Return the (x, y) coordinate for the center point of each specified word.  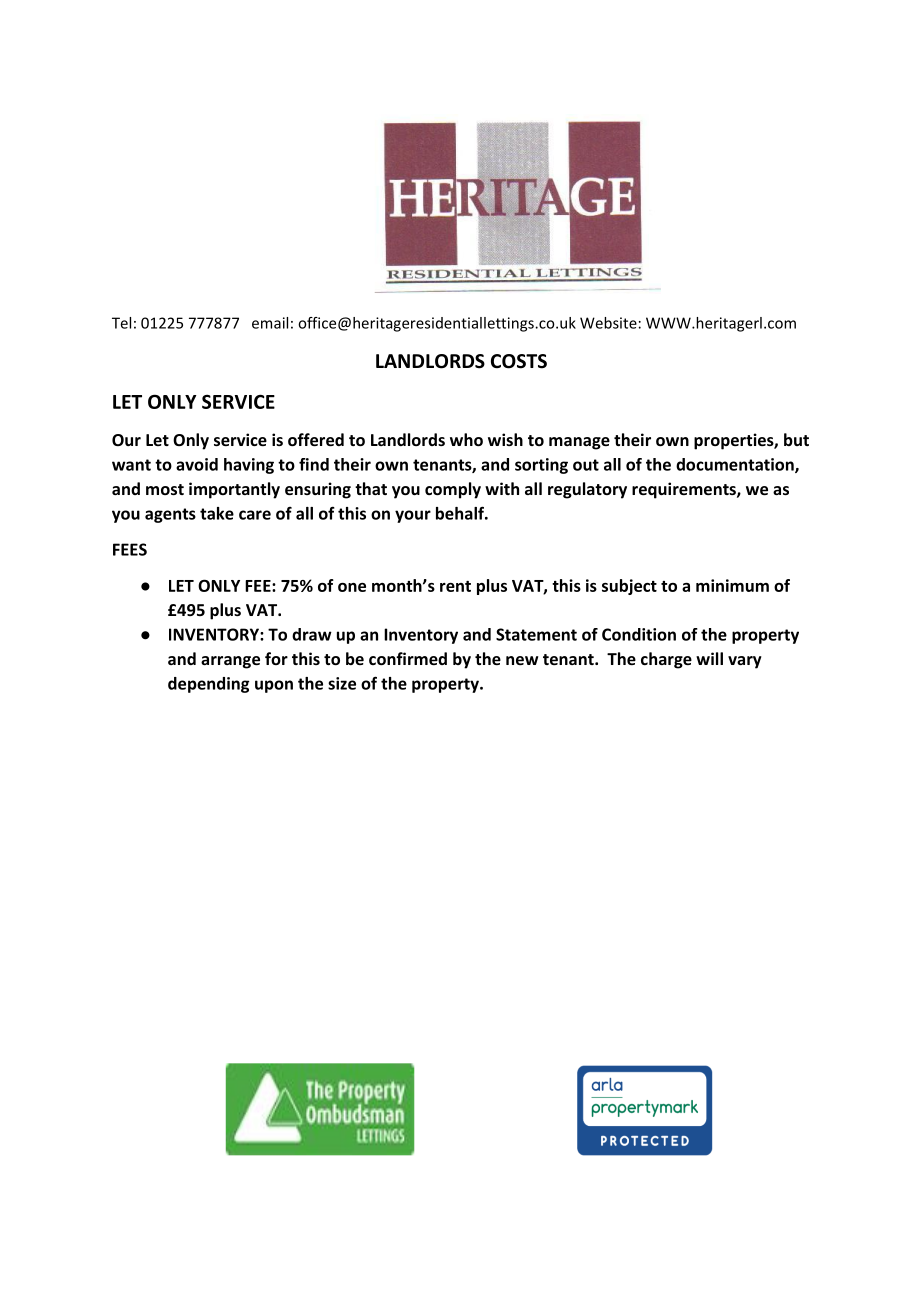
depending (208, 685)
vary (745, 662)
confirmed (408, 658)
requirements (685, 490)
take (217, 513)
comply (453, 490)
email (270, 323)
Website (608, 323)
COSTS (519, 361)
